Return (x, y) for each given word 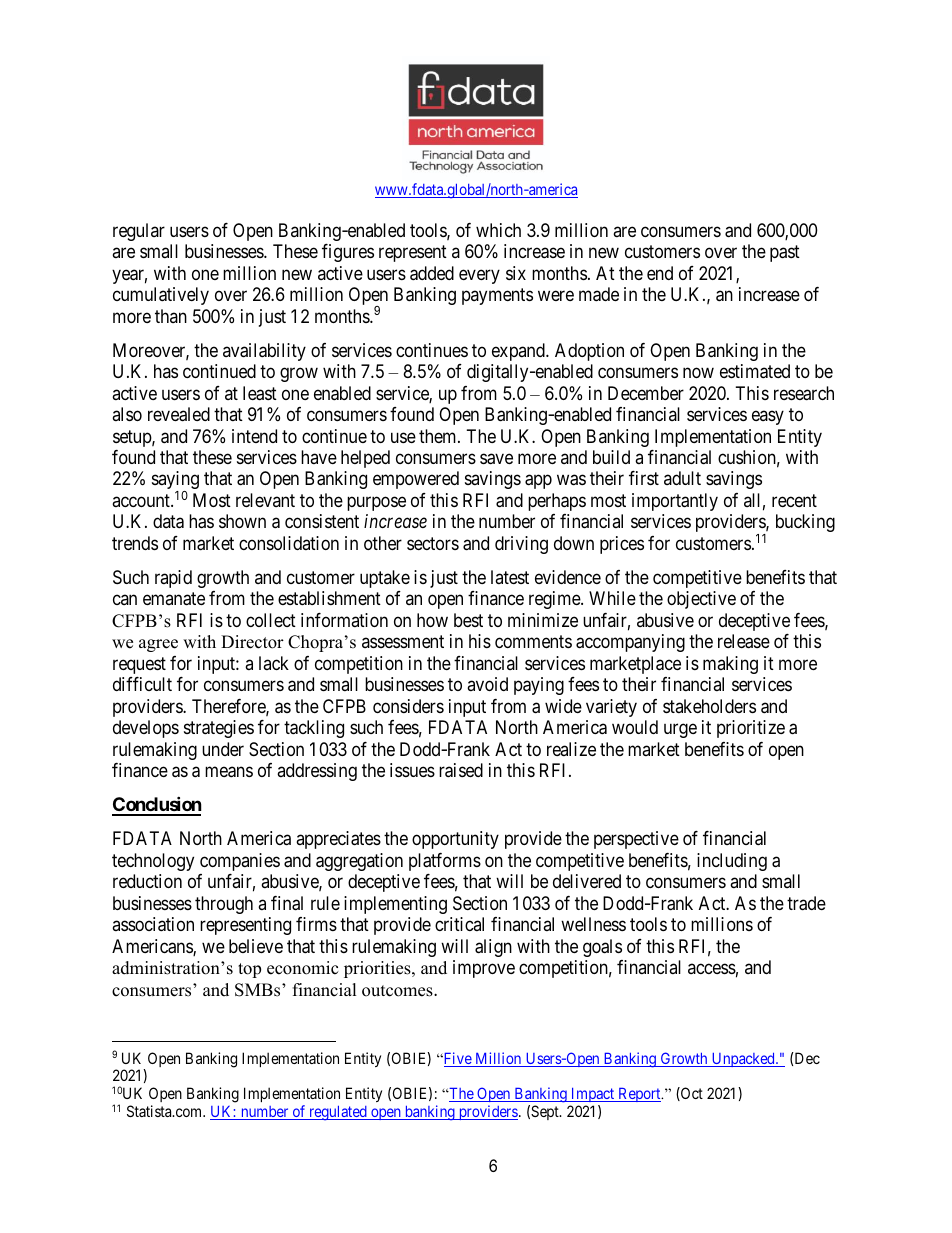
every (479, 276)
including (732, 862)
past (785, 253)
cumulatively (161, 296)
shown (242, 521)
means (229, 772)
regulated (338, 1113)
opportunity (455, 840)
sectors (433, 543)
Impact (593, 1097)
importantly (675, 502)
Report (639, 1095)
